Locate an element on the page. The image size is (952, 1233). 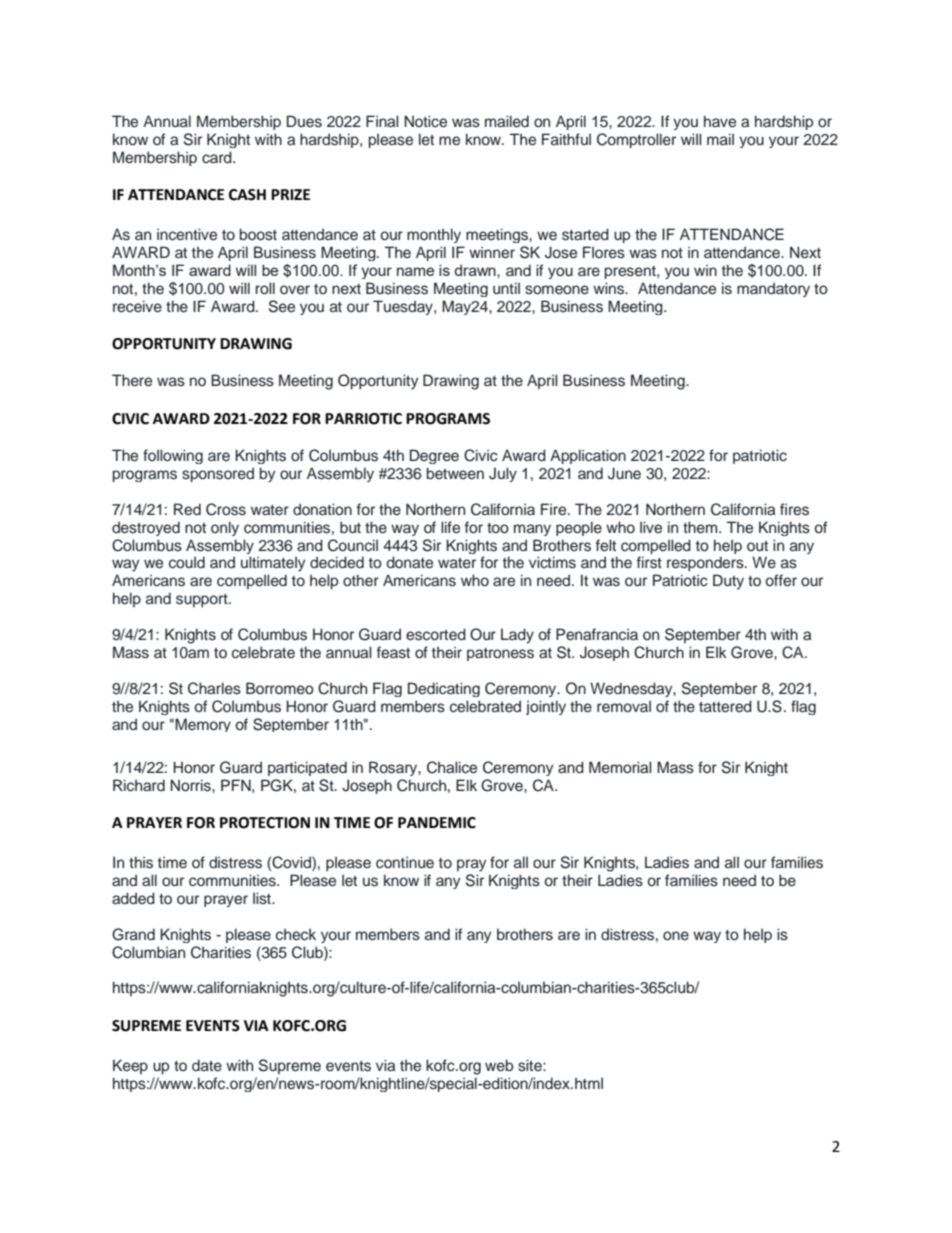
Degree is located at coordinates (434, 456).
